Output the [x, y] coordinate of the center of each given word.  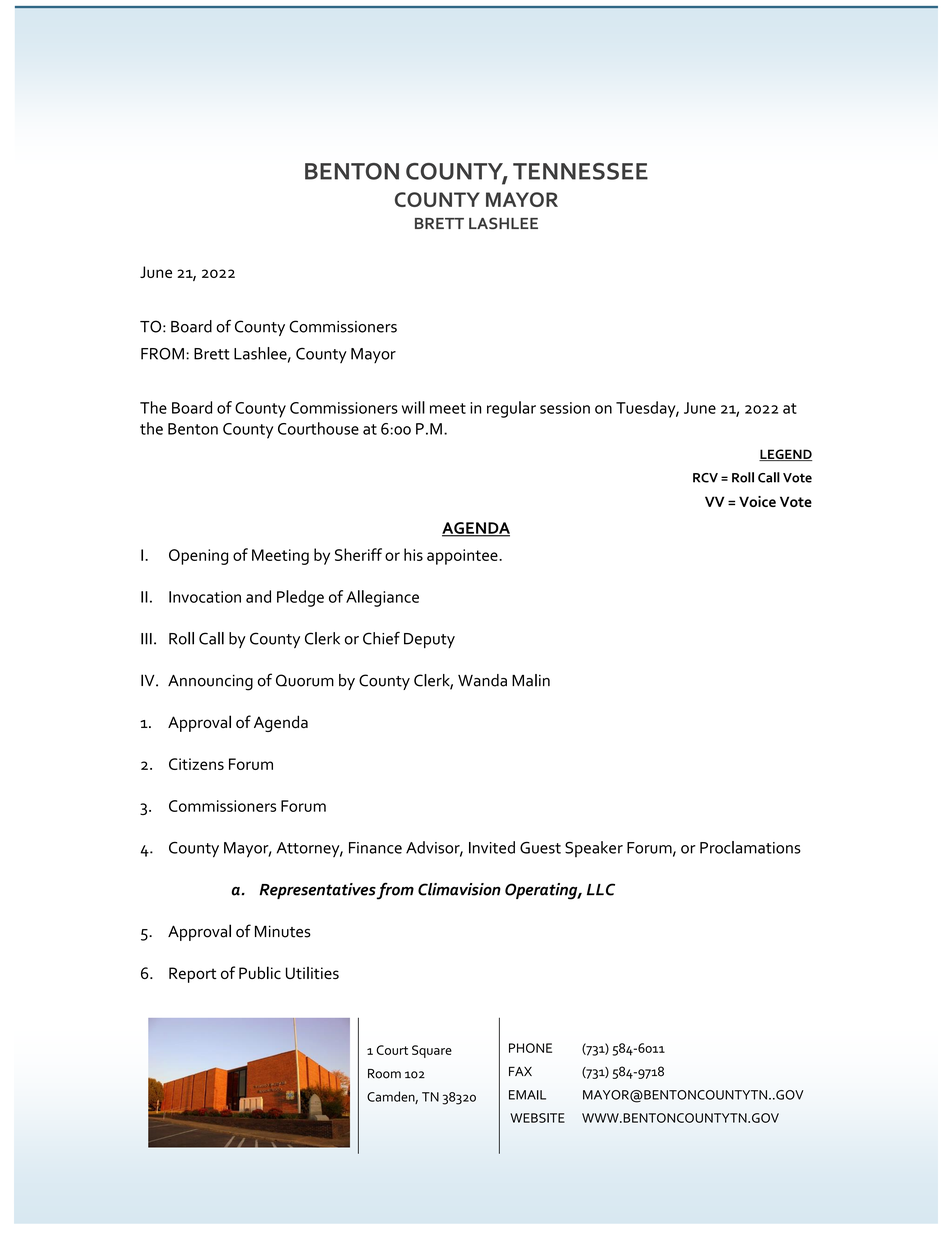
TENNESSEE [580, 171]
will [413, 407]
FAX [520, 1071]
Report [193, 975]
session [565, 408]
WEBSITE [537, 1118]
